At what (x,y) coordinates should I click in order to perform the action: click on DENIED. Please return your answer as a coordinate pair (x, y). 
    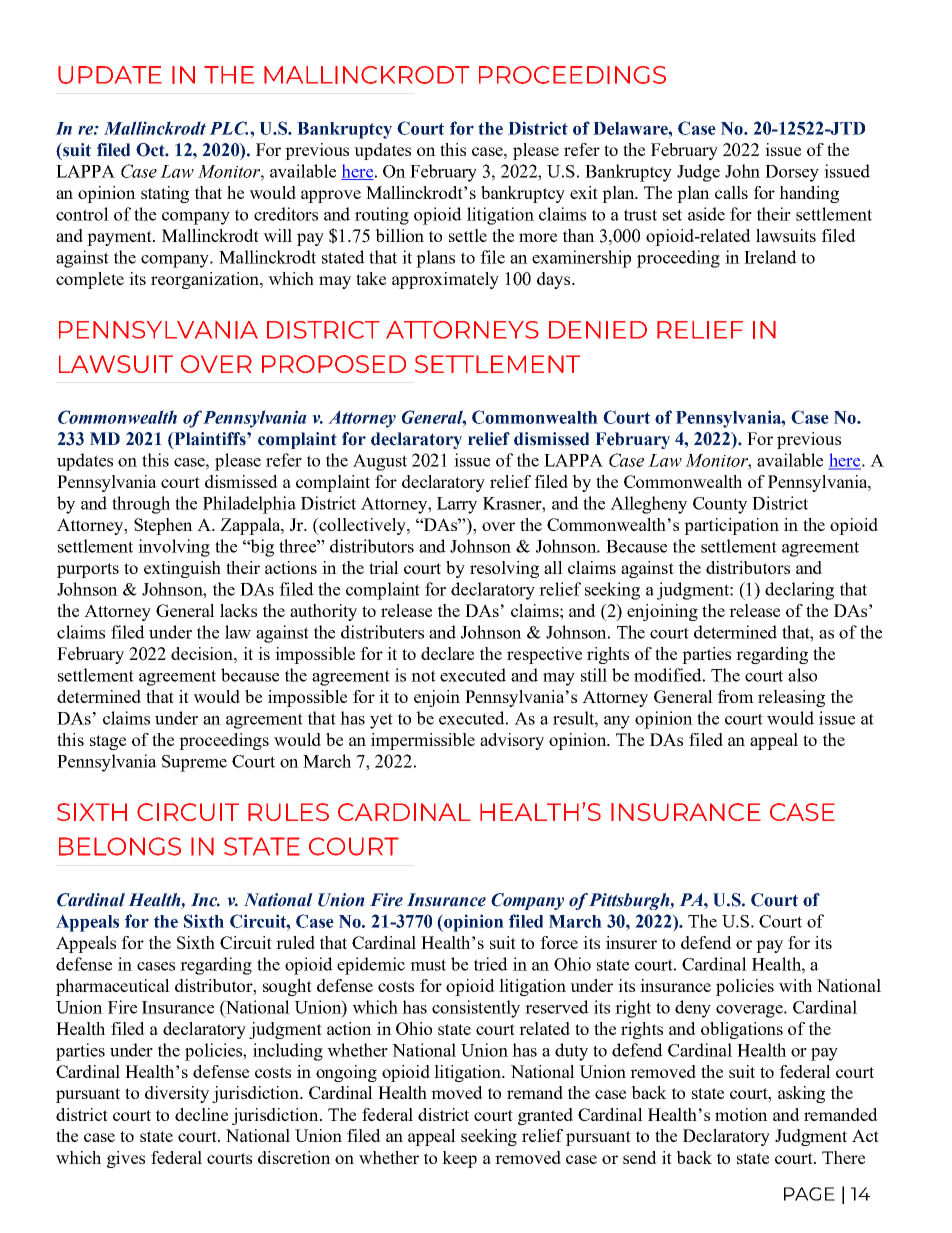
    Looking at the image, I should click on (598, 330).
